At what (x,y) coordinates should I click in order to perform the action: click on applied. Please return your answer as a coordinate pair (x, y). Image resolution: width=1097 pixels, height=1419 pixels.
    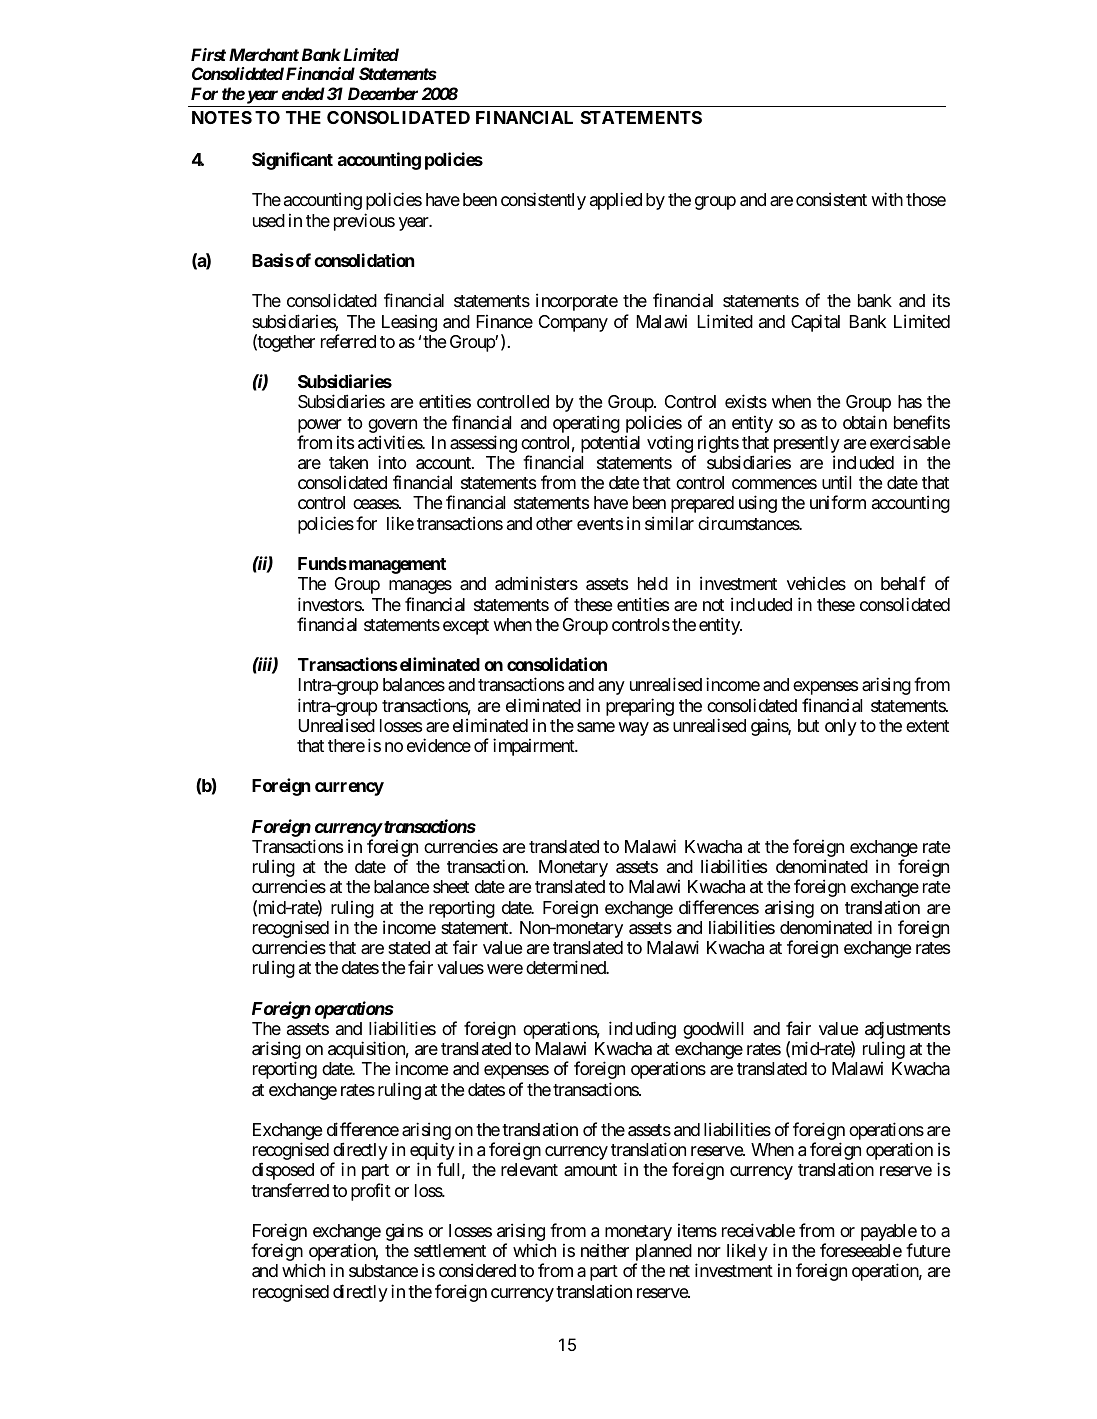
    Looking at the image, I should click on (616, 201).
